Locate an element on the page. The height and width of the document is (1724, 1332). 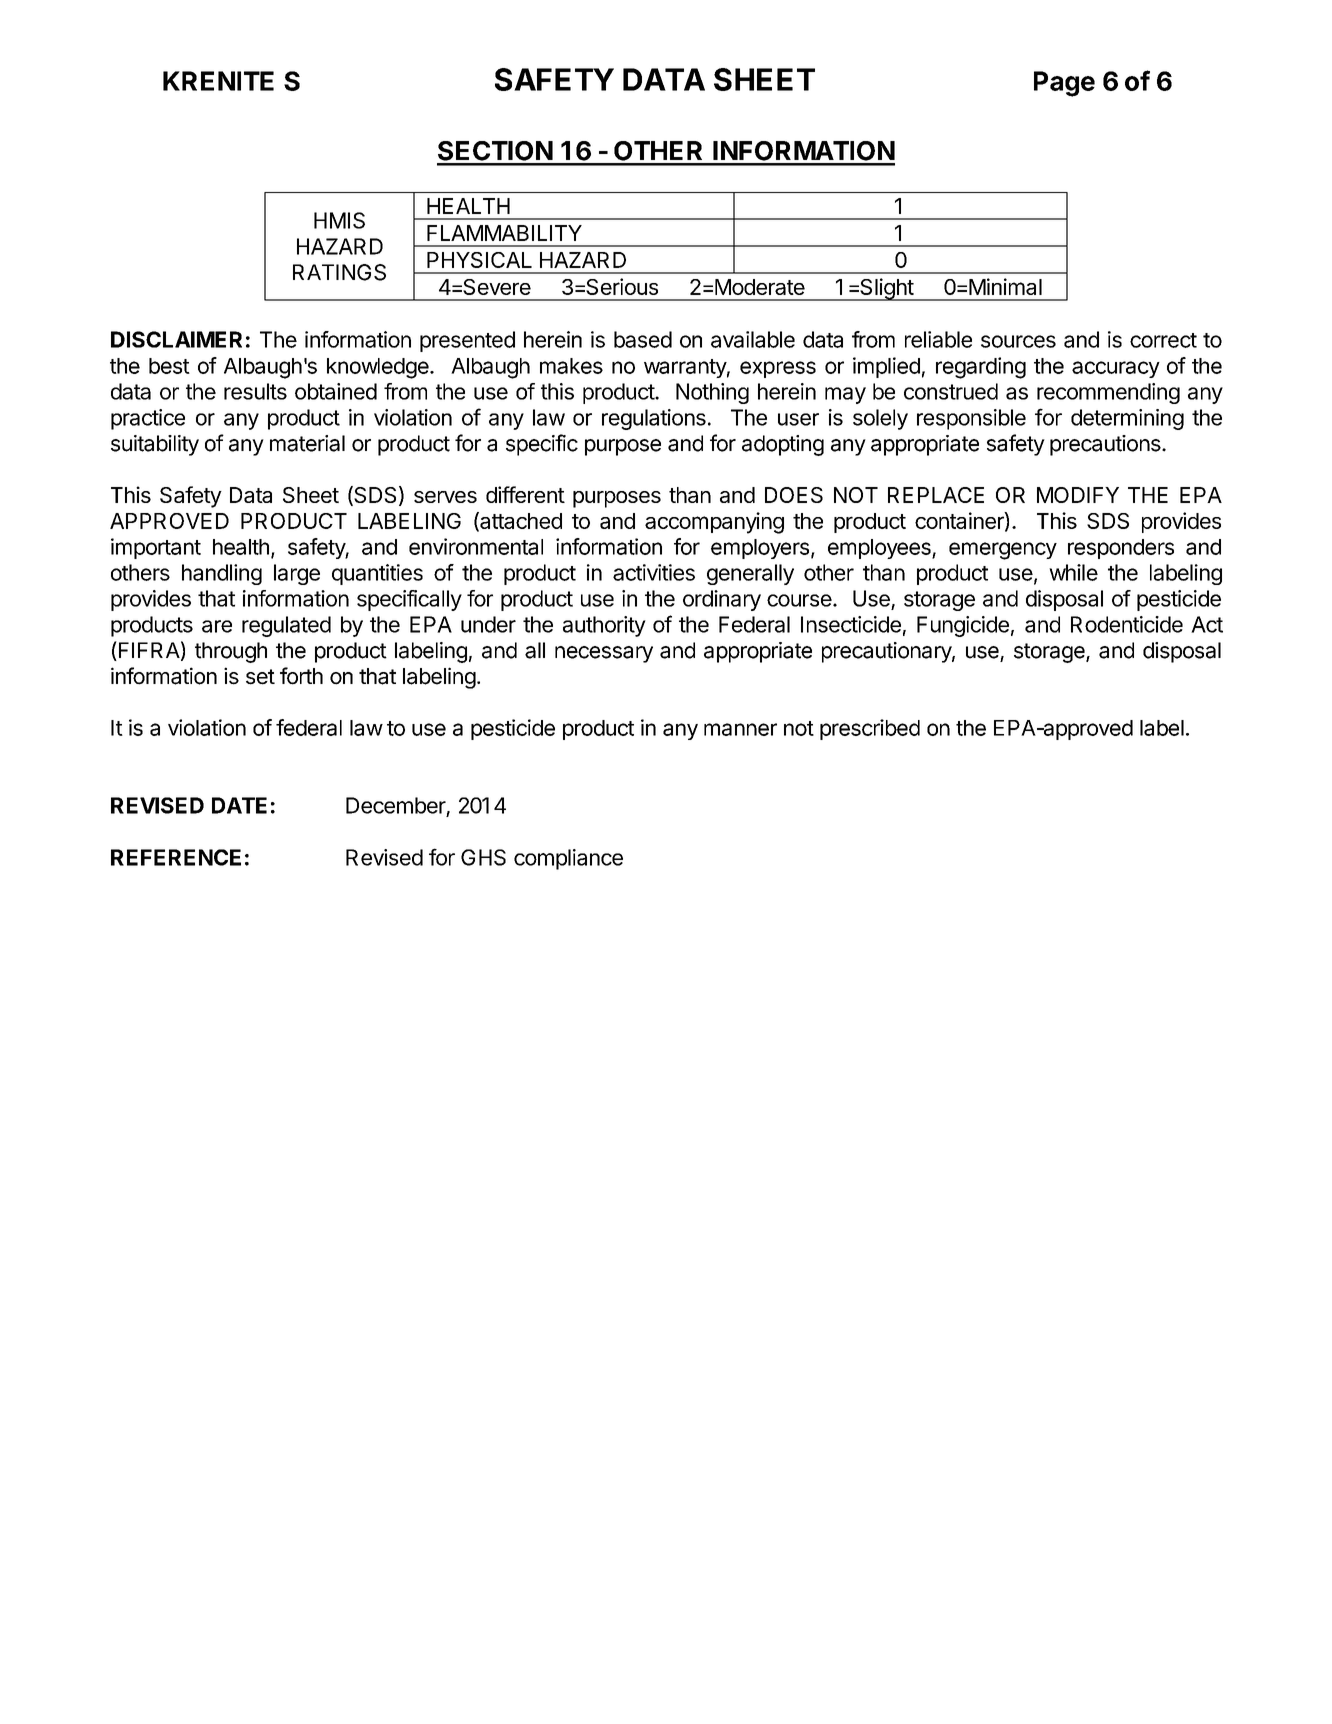
sources is located at coordinates (1018, 341).
